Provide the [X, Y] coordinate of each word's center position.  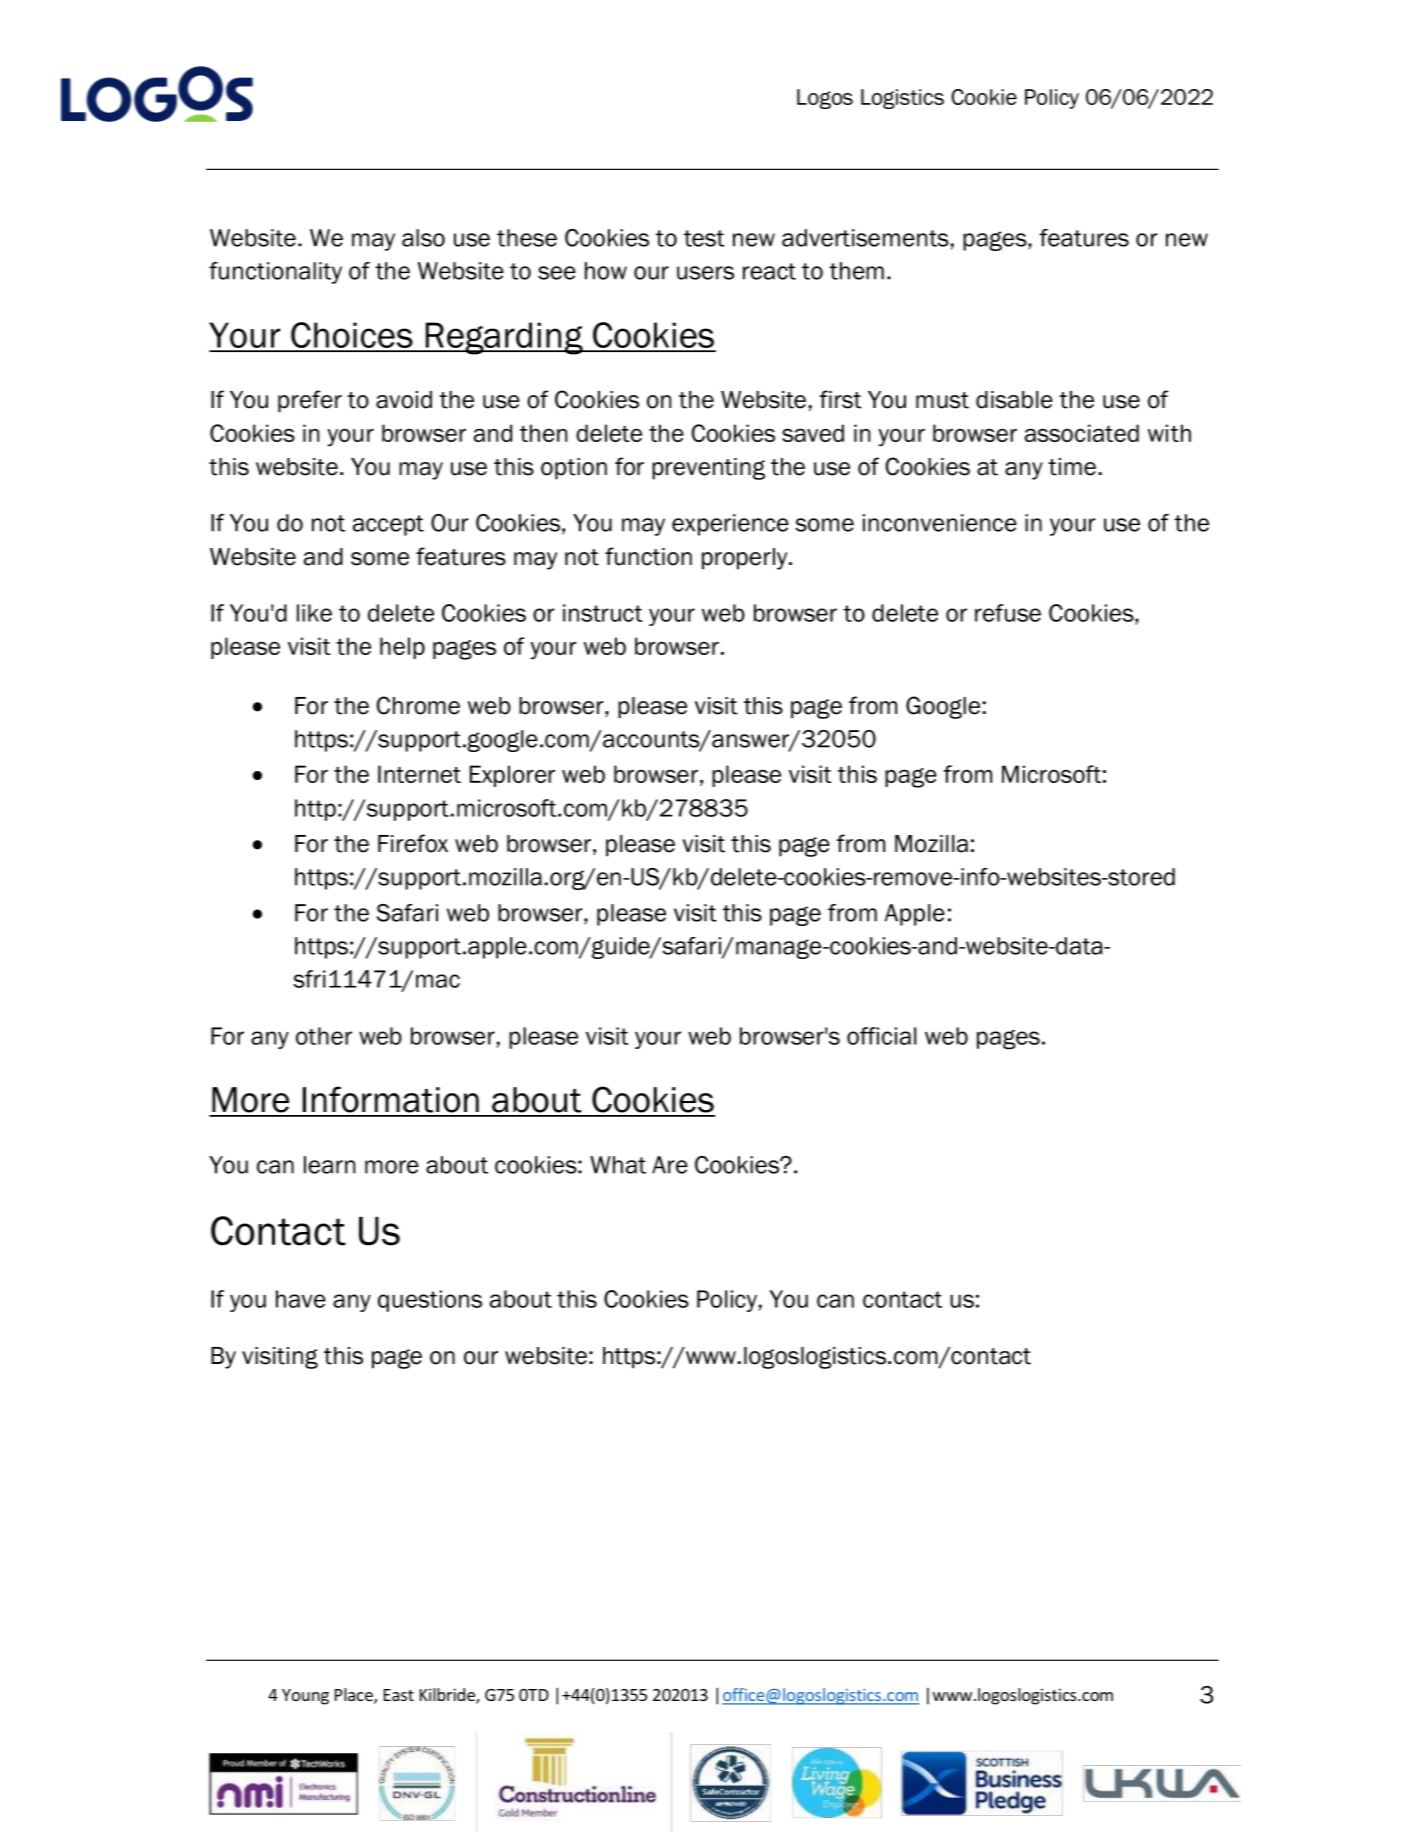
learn [329, 1165]
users [705, 273]
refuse [1008, 613]
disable [1014, 400]
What [618, 1165]
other [324, 1036]
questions [430, 1301]
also [423, 238]
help [402, 648]
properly [746, 559]
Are [670, 1165]
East [399, 1695]
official [881, 1036]
